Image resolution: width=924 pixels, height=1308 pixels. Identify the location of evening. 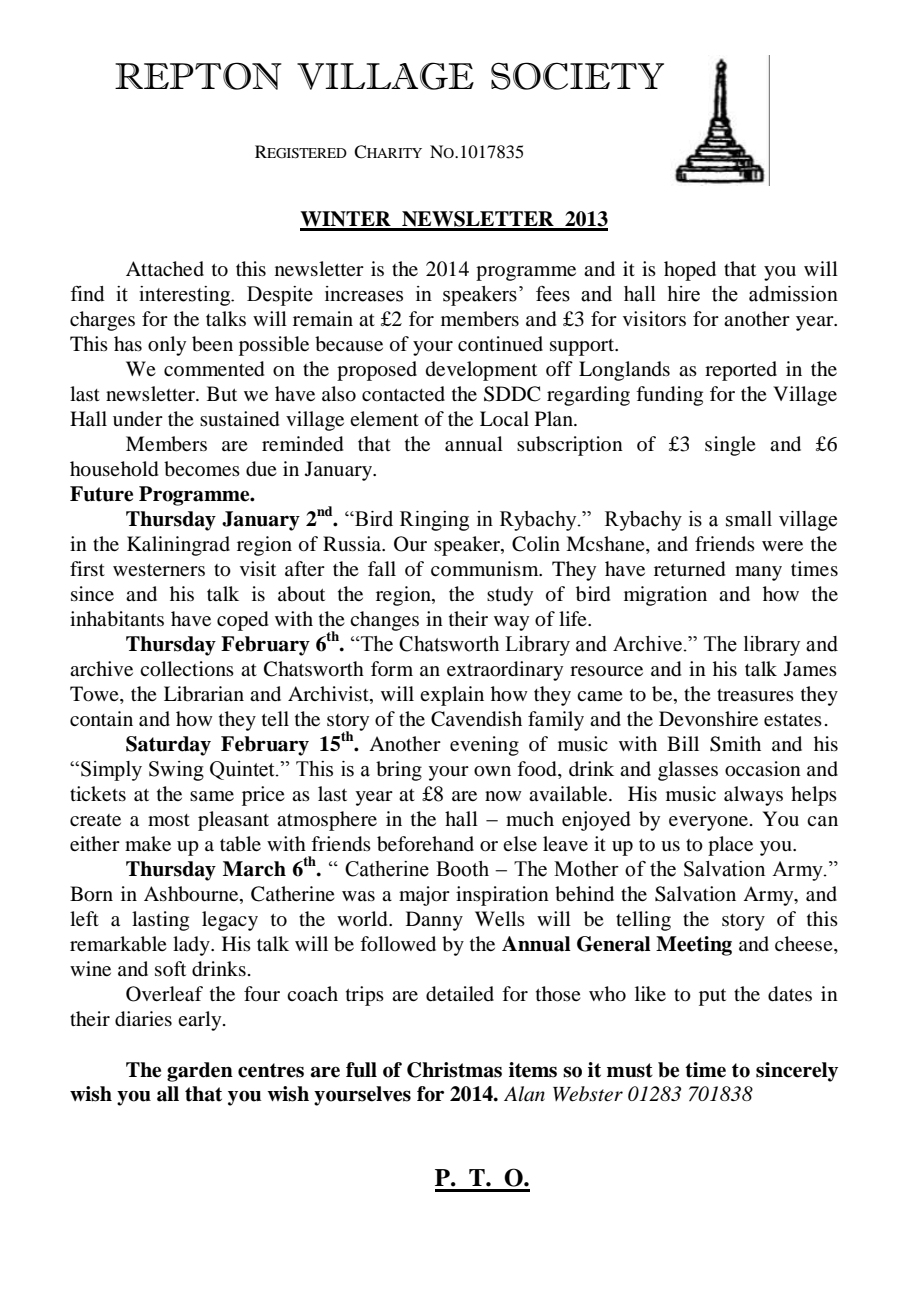
(484, 746).
